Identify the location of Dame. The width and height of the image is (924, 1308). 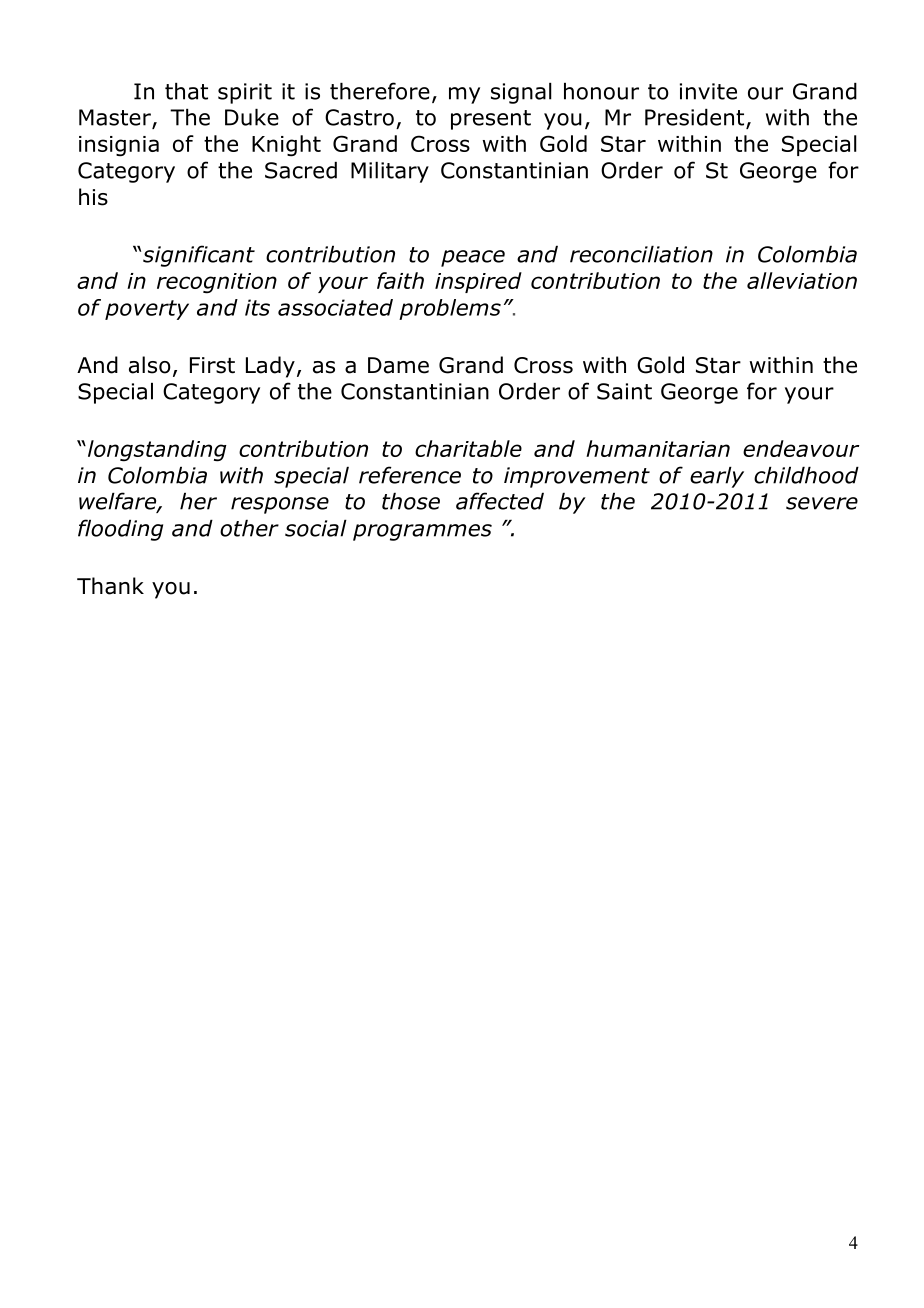
(398, 365).
